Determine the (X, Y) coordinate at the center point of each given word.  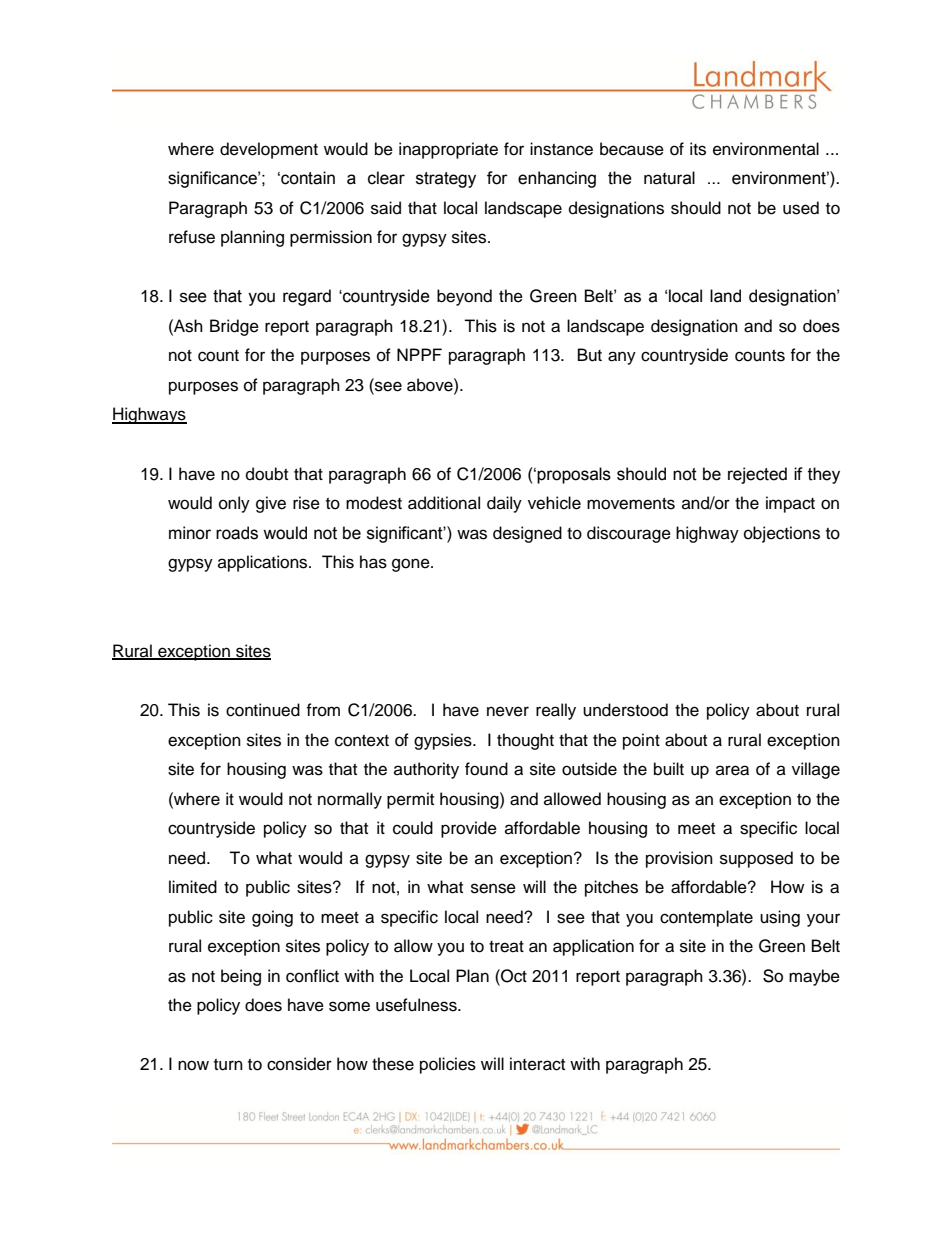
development (269, 150)
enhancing (557, 179)
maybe (814, 977)
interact (537, 1064)
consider (299, 1064)
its (698, 149)
